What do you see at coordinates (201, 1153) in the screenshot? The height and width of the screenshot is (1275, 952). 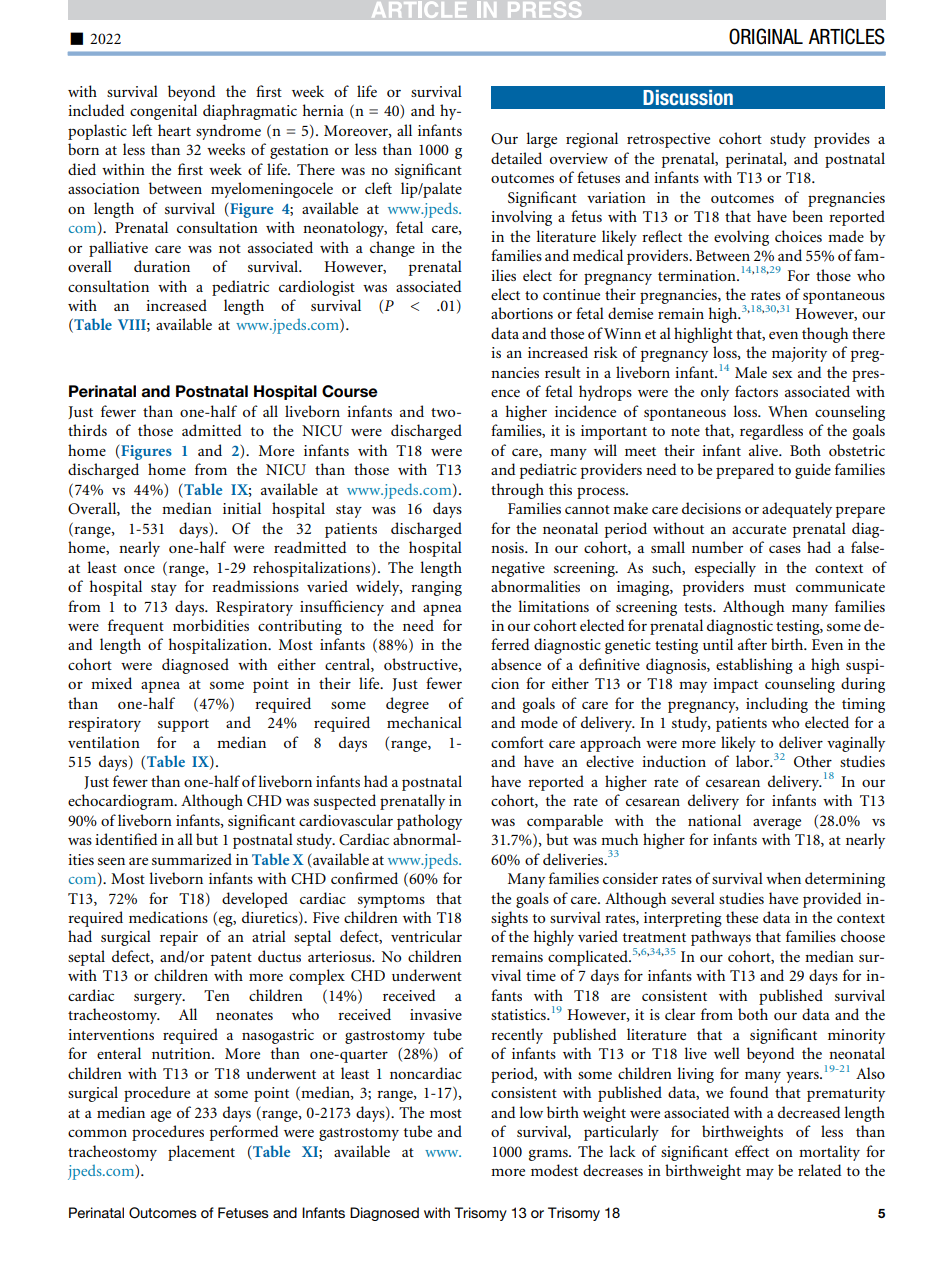 I see `placement` at bounding box center [201, 1153].
